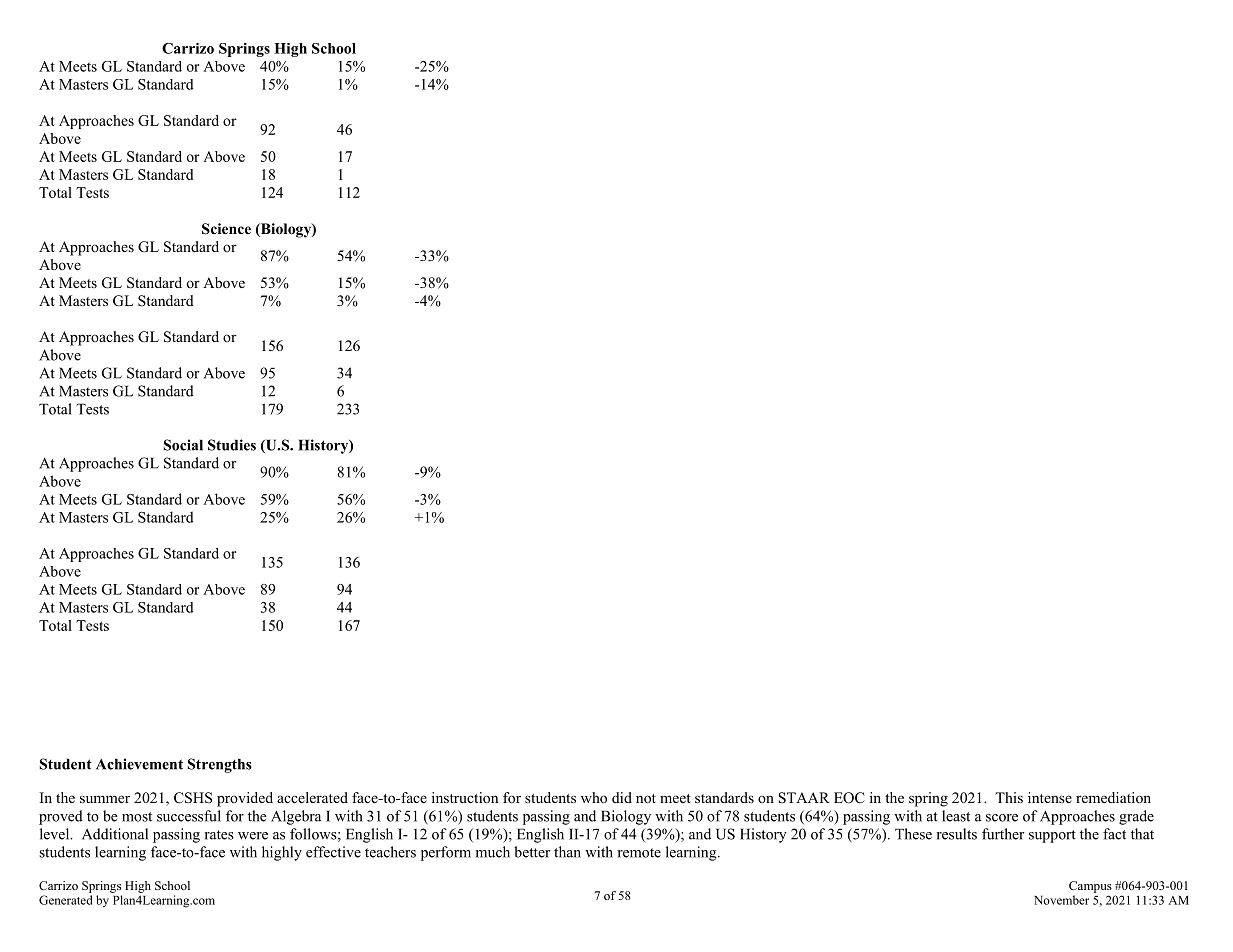  What do you see at coordinates (183, 445) in the screenshot?
I see `Social` at bounding box center [183, 445].
